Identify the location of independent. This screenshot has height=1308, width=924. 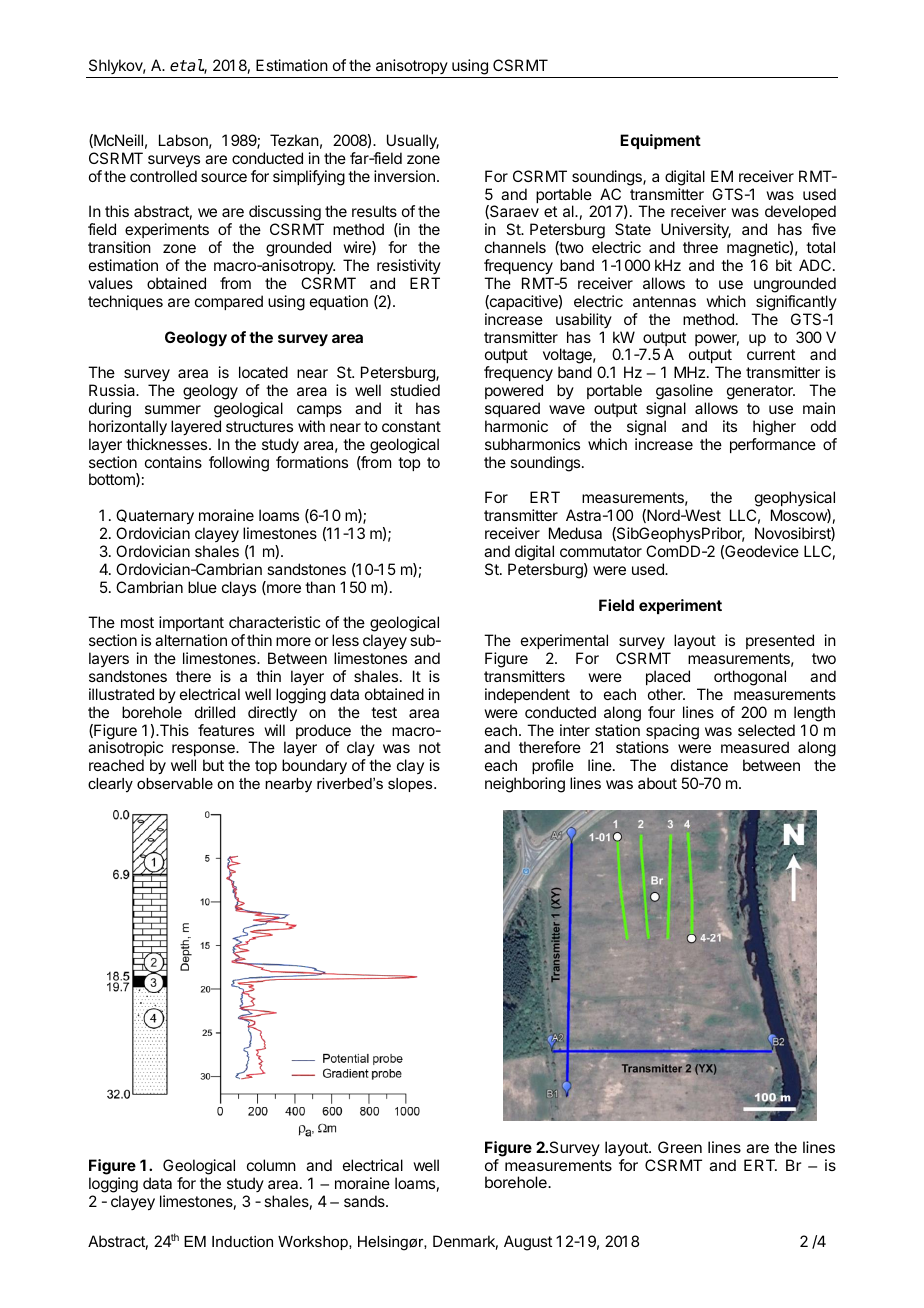
(527, 695).
